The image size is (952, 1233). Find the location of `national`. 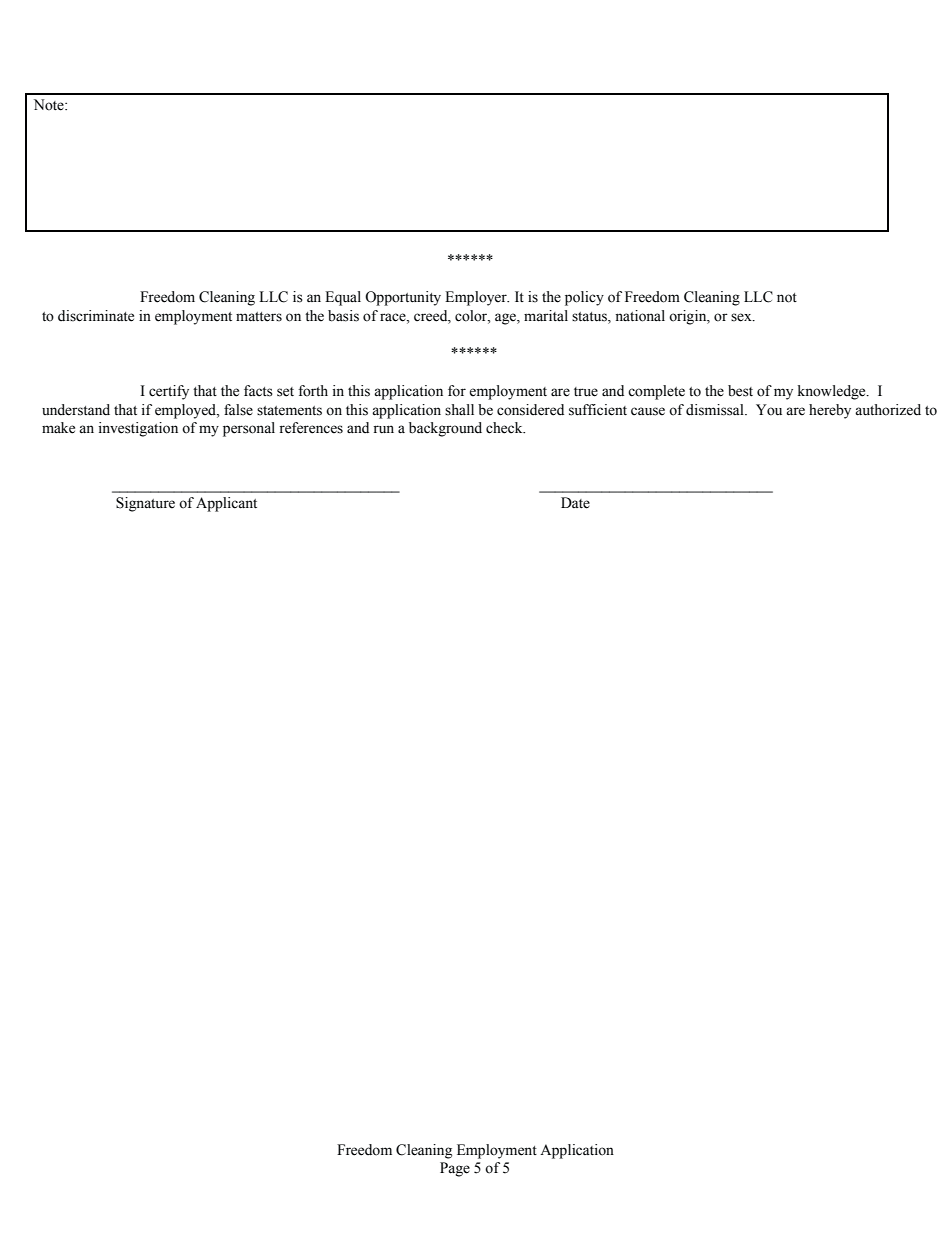

national is located at coordinates (640, 316).
